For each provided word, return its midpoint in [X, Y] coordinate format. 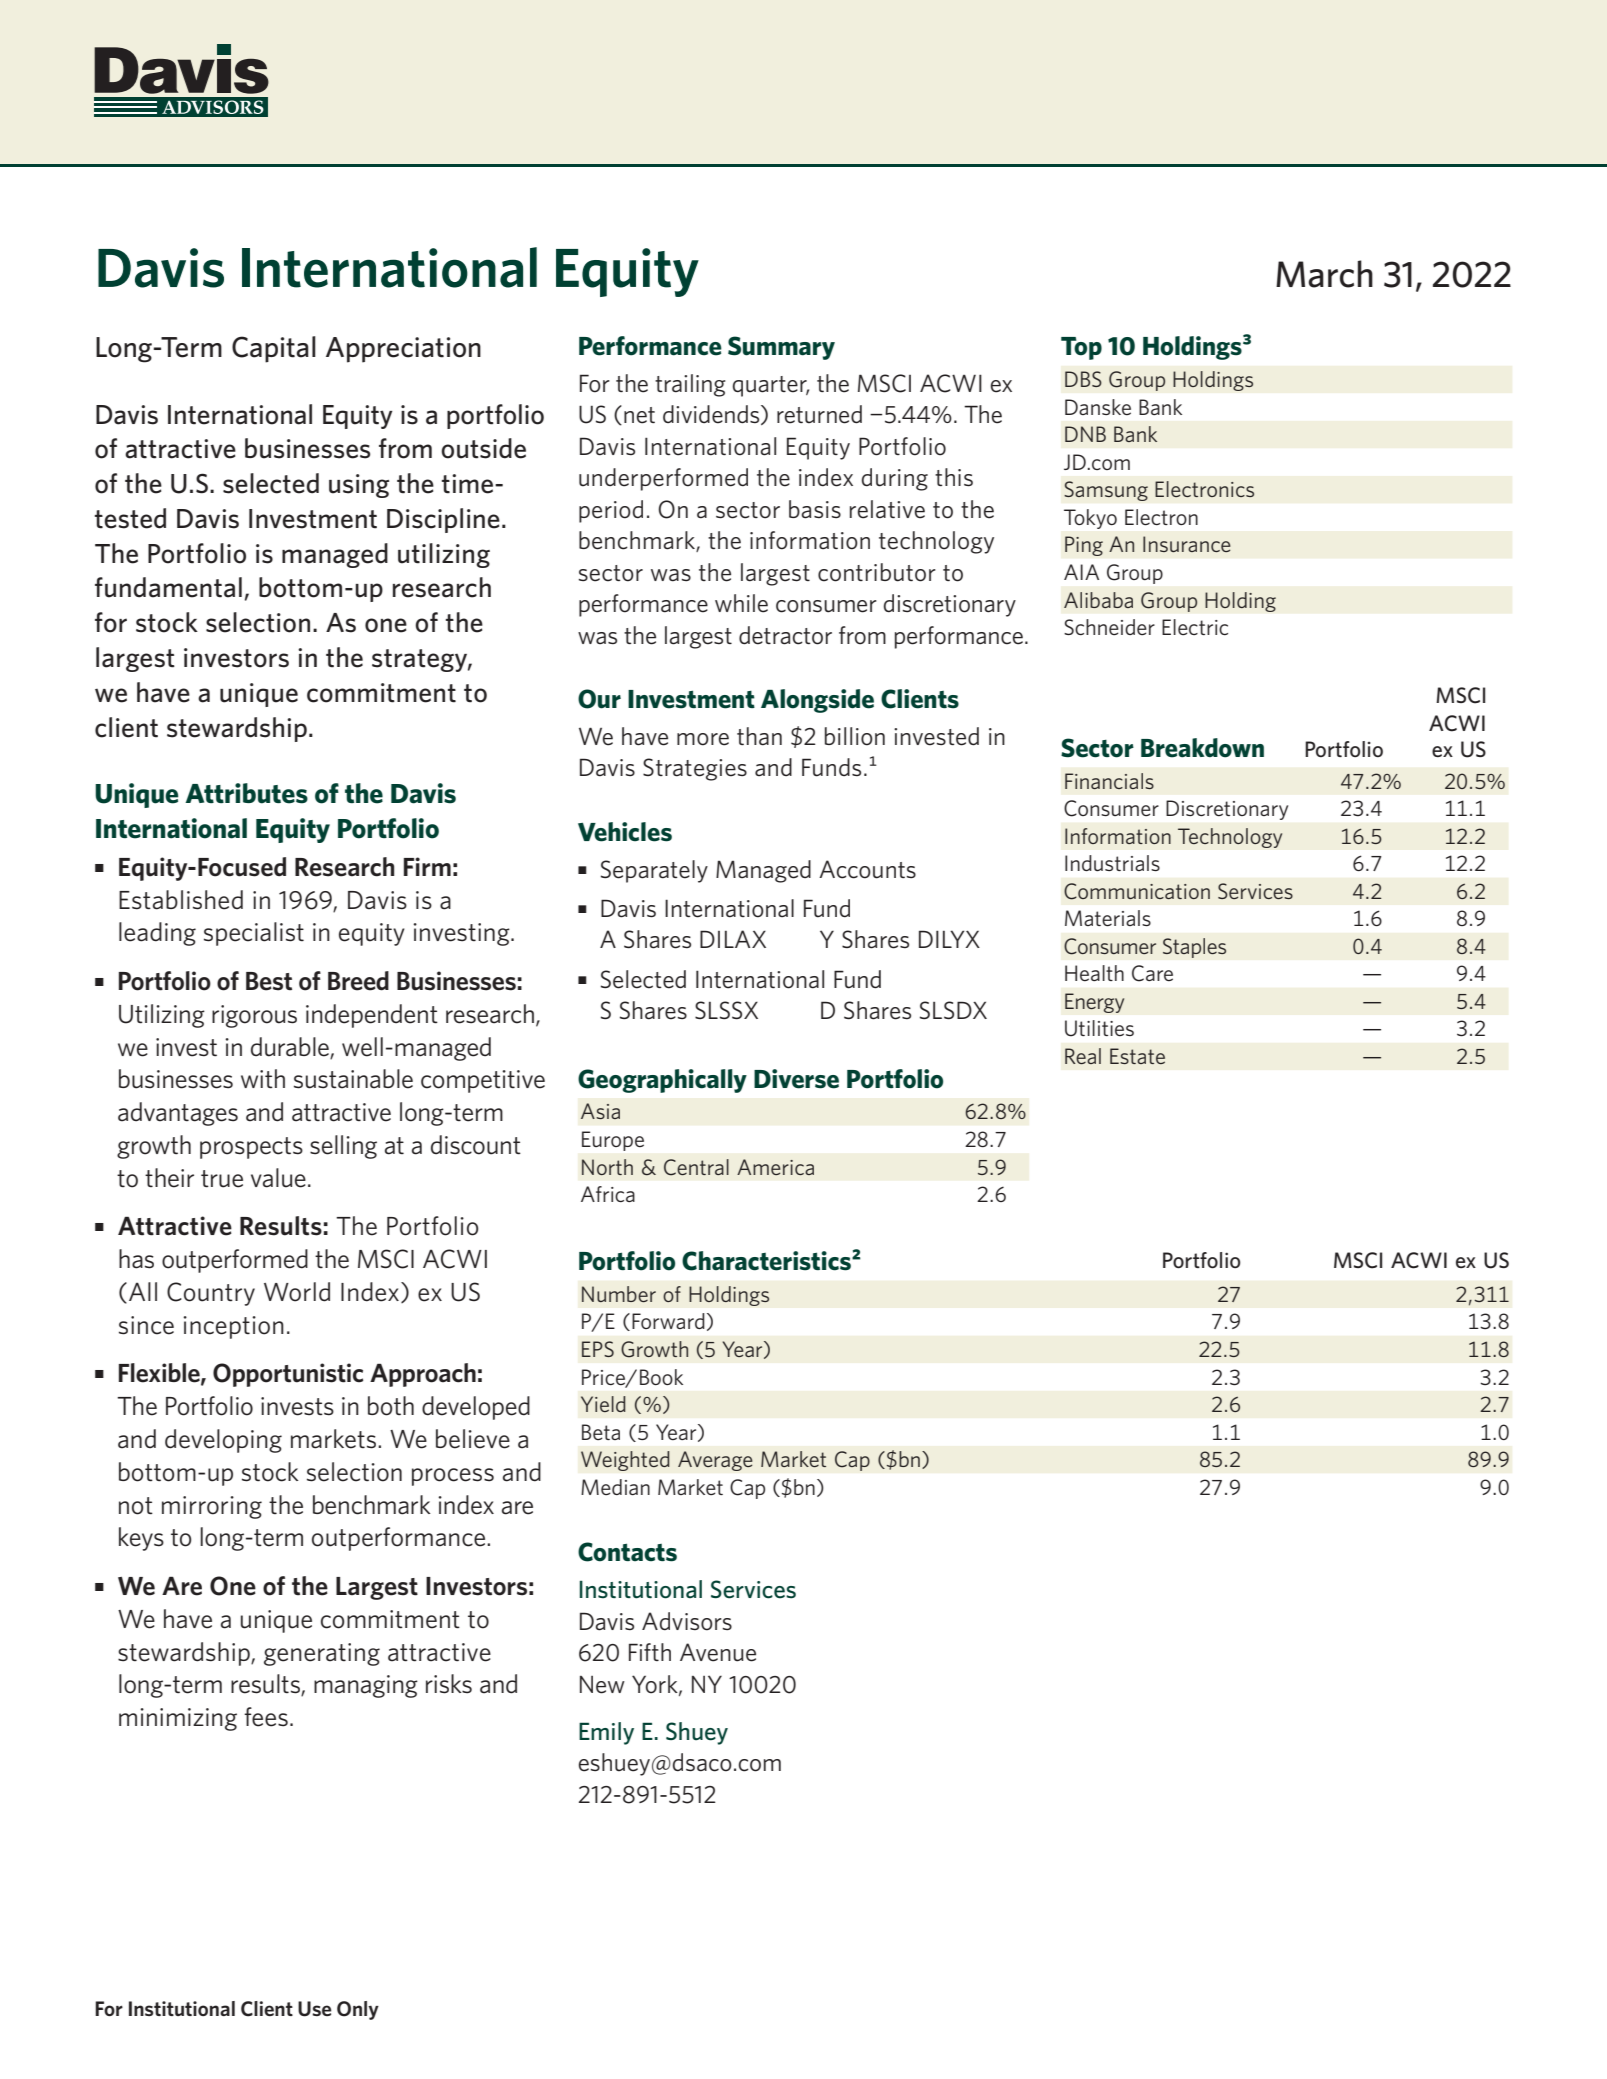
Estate [1137, 1056]
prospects [251, 1148]
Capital [274, 349]
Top [1081, 348]
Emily [606, 1733]
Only [358, 2010]
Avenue [718, 1652]
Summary [781, 348]
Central [696, 1167]
